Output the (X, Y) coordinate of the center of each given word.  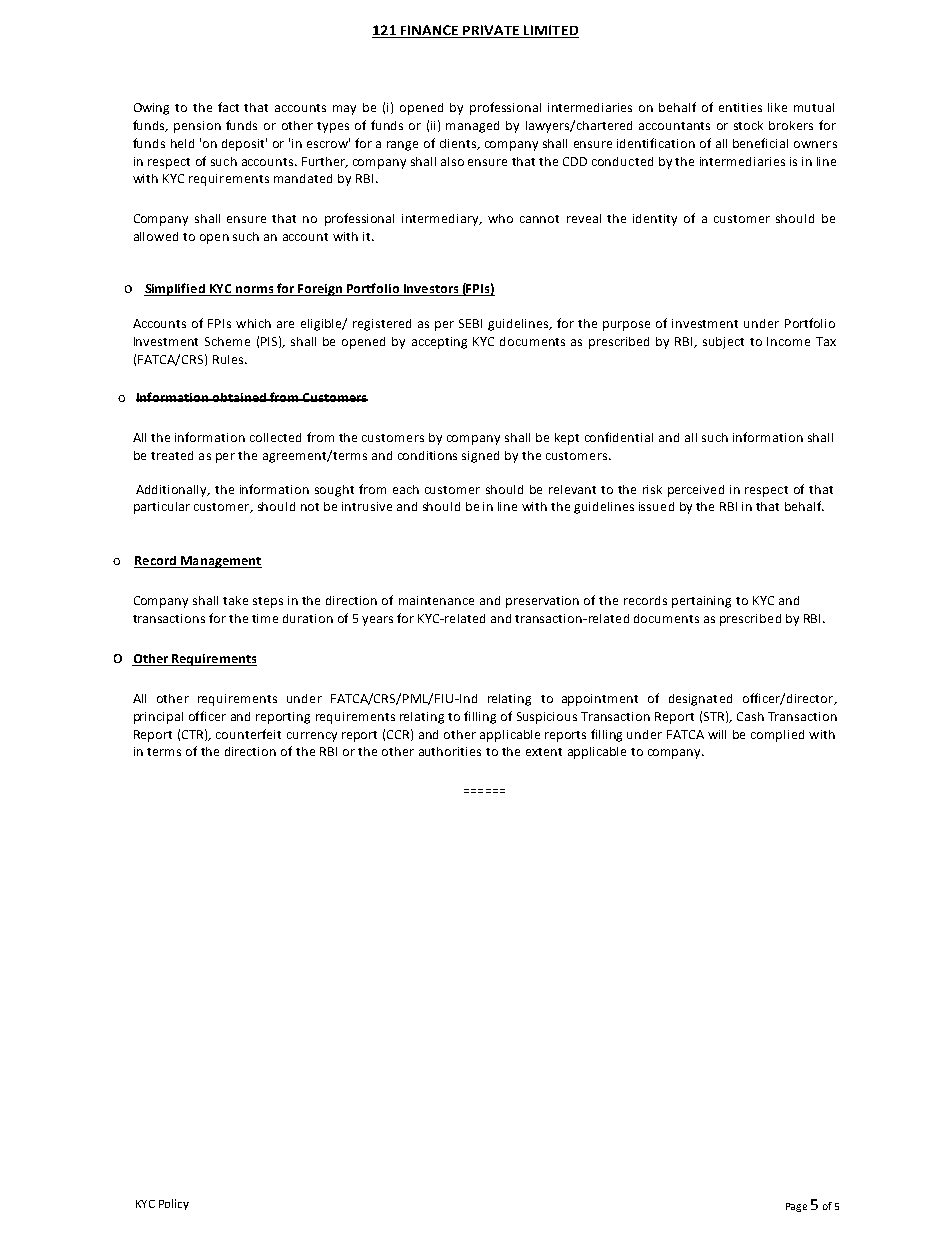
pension (197, 127)
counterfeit (248, 734)
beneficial (760, 143)
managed (472, 127)
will (717, 734)
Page (796, 1207)
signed (480, 457)
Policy (174, 1204)
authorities (450, 751)
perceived (696, 491)
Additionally (172, 491)
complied (777, 736)
